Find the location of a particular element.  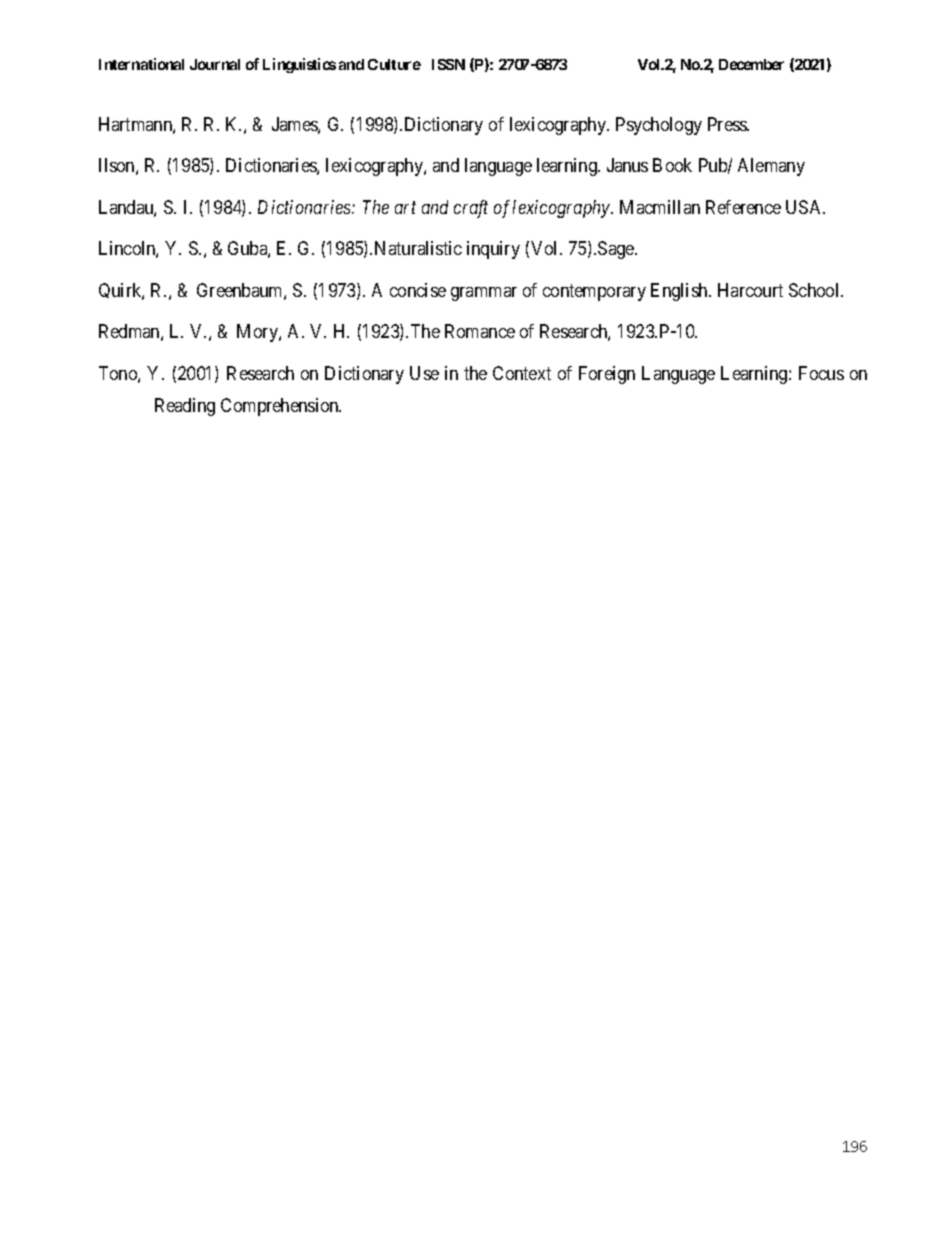

Reading is located at coordinates (185, 407).
